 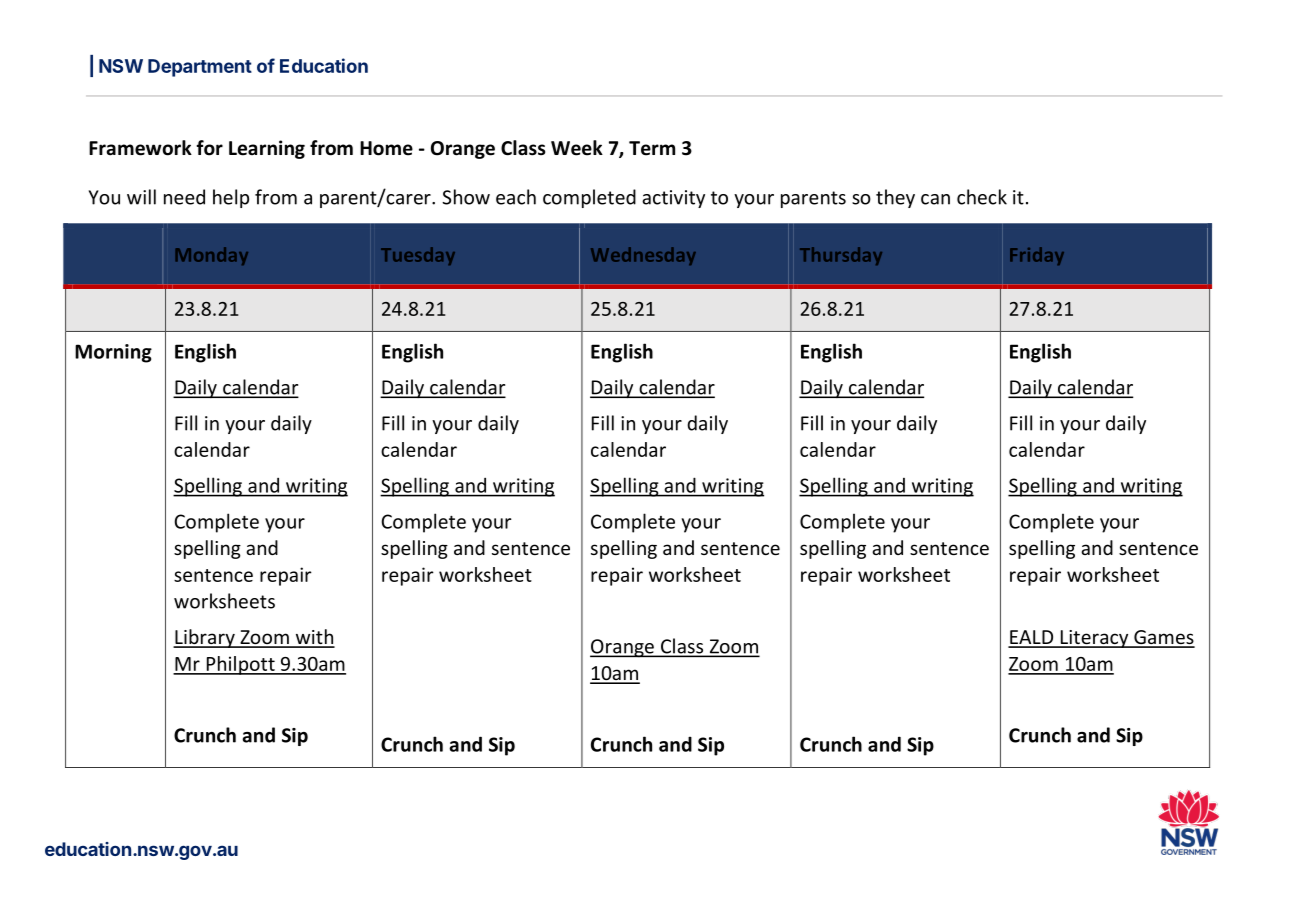 I want to click on check, so click(x=982, y=197).
